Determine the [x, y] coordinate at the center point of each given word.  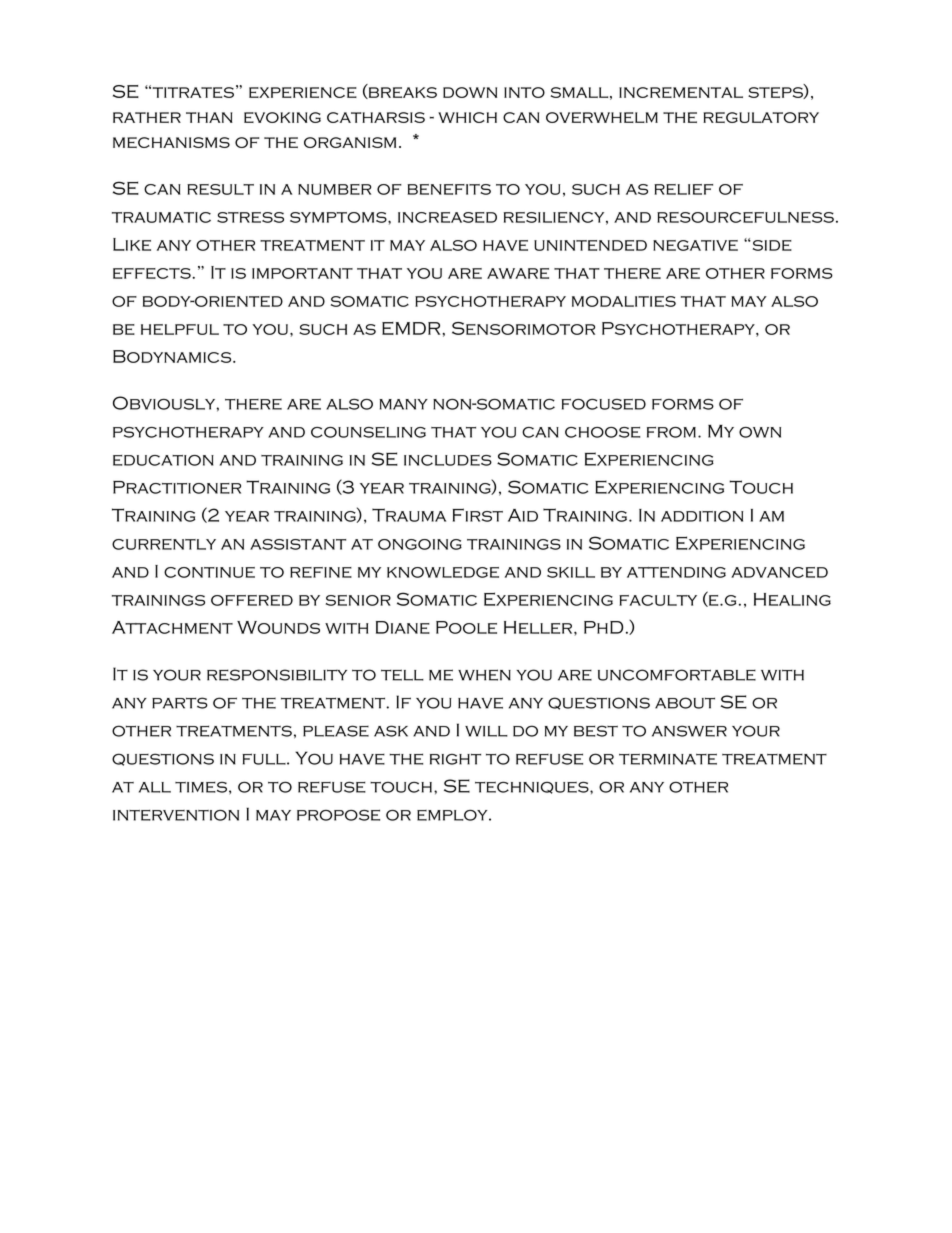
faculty [658, 600]
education [163, 460]
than [209, 117]
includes [448, 460]
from [671, 432]
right [455, 759]
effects [153, 273]
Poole [466, 627]
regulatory [761, 117]
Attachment [172, 627]
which [467, 117]
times [201, 787]
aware [518, 273]
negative [695, 245]
